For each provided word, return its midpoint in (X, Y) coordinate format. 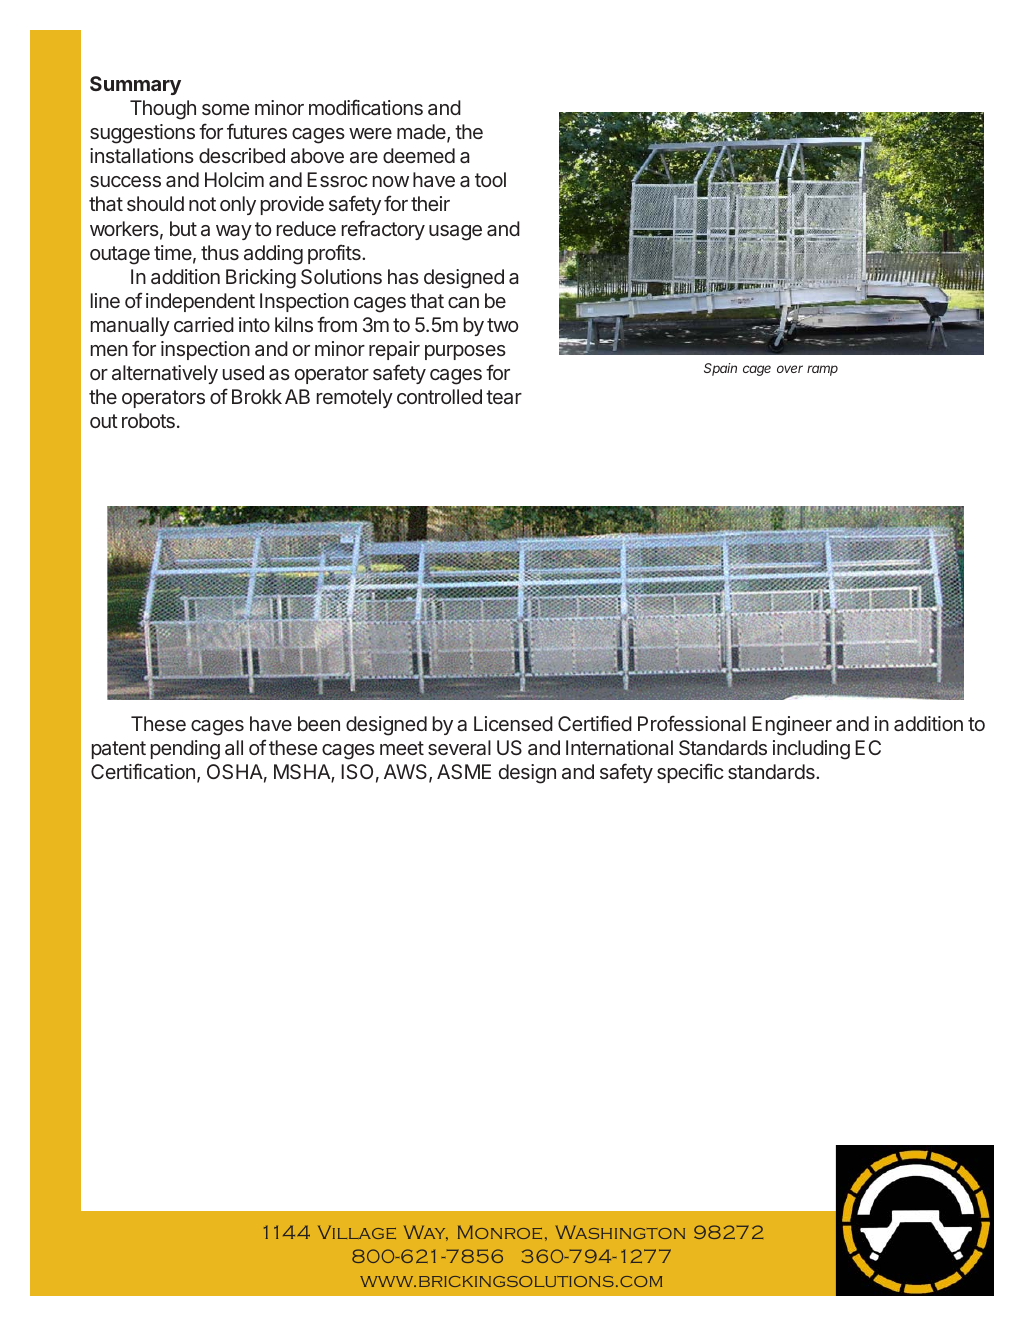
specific (690, 773)
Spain (720, 369)
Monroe (500, 1232)
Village (357, 1232)
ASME (464, 771)
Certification (143, 771)
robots (148, 420)
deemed (419, 155)
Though (163, 110)
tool (490, 179)
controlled (439, 396)
